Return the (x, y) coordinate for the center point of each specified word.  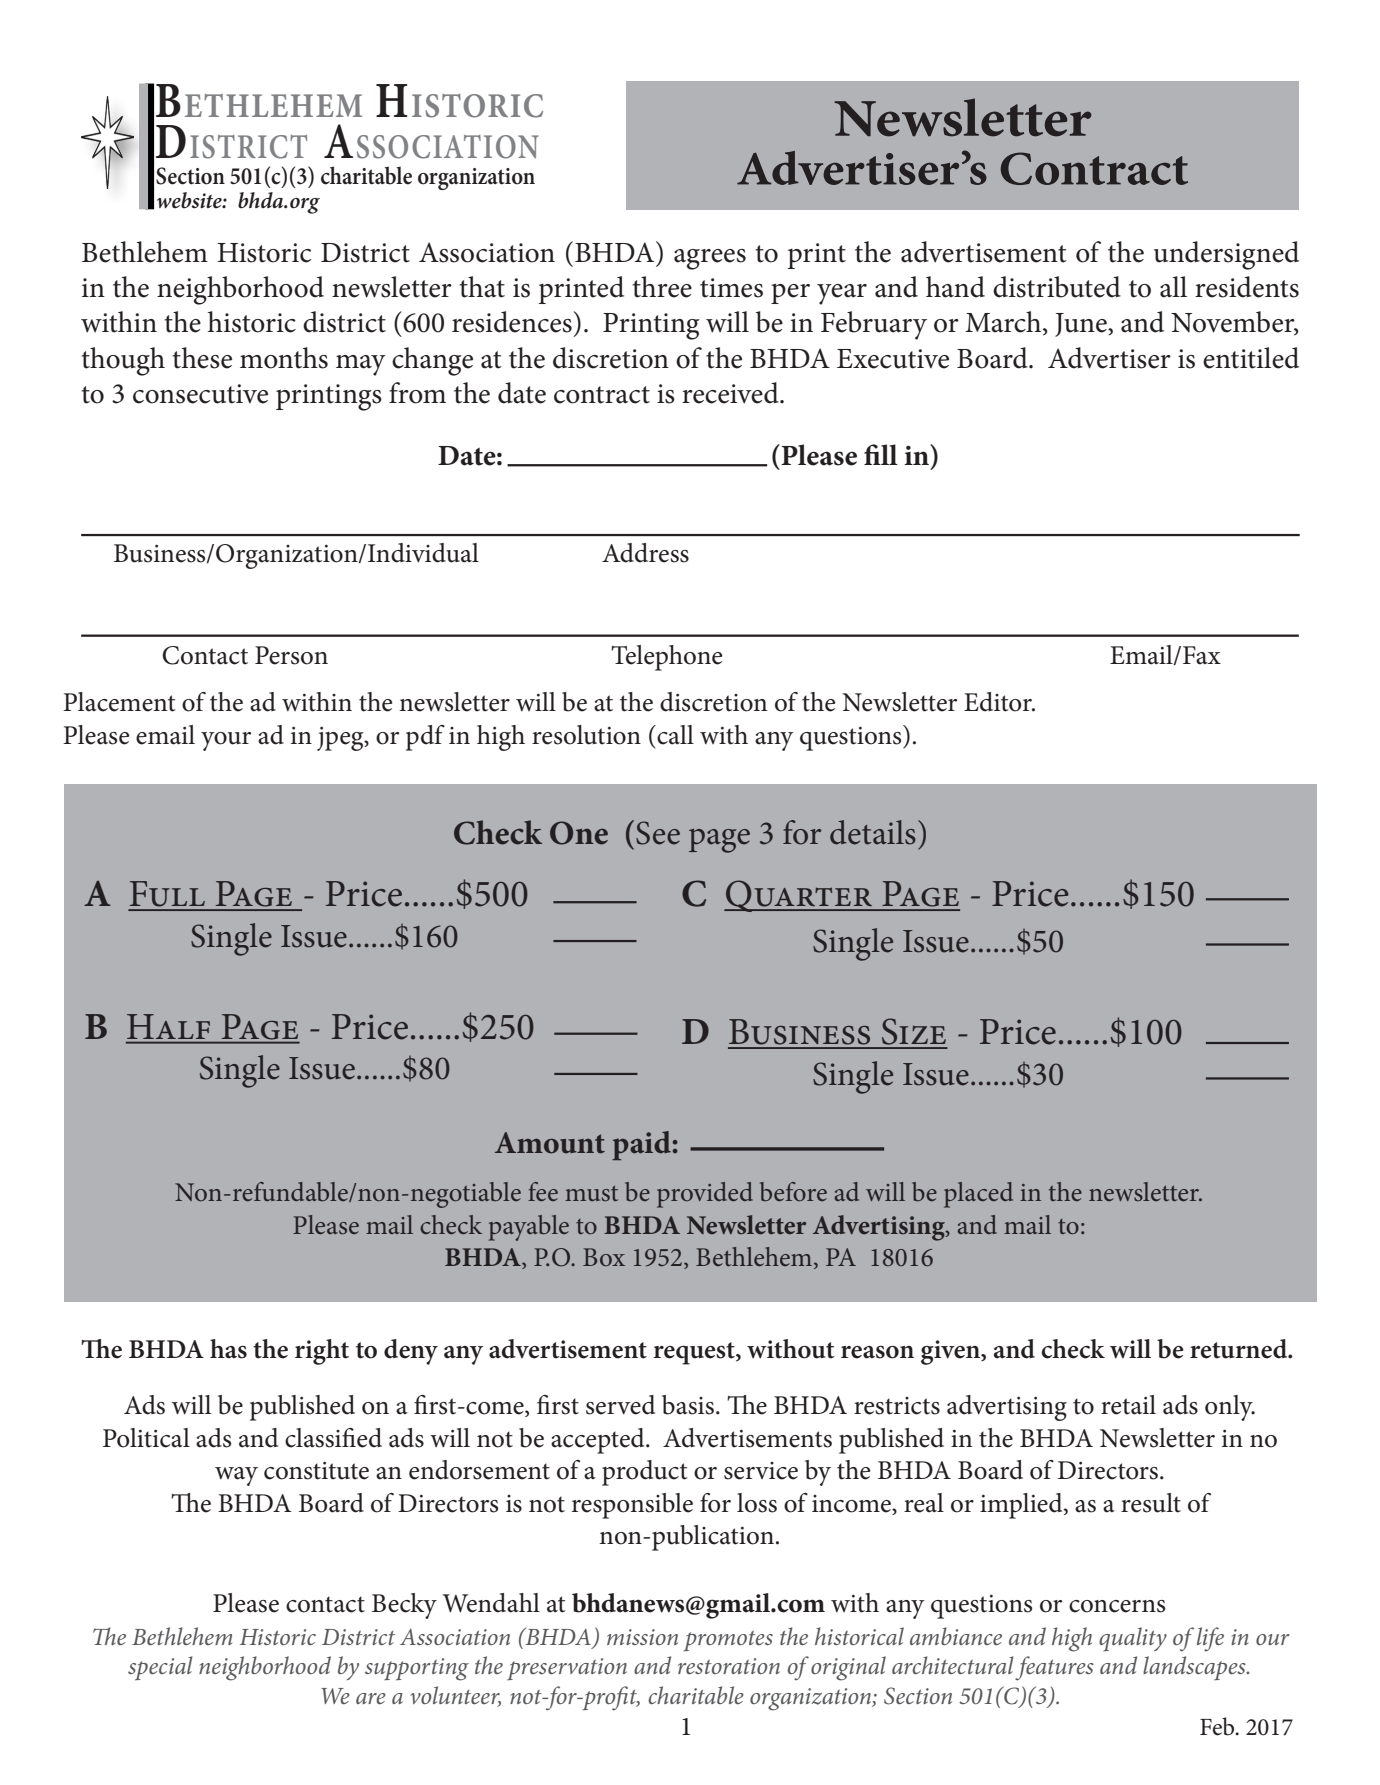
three (662, 287)
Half (168, 1026)
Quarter (799, 896)
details (873, 832)
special (160, 1668)
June (1082, 325)
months (284, 358)
